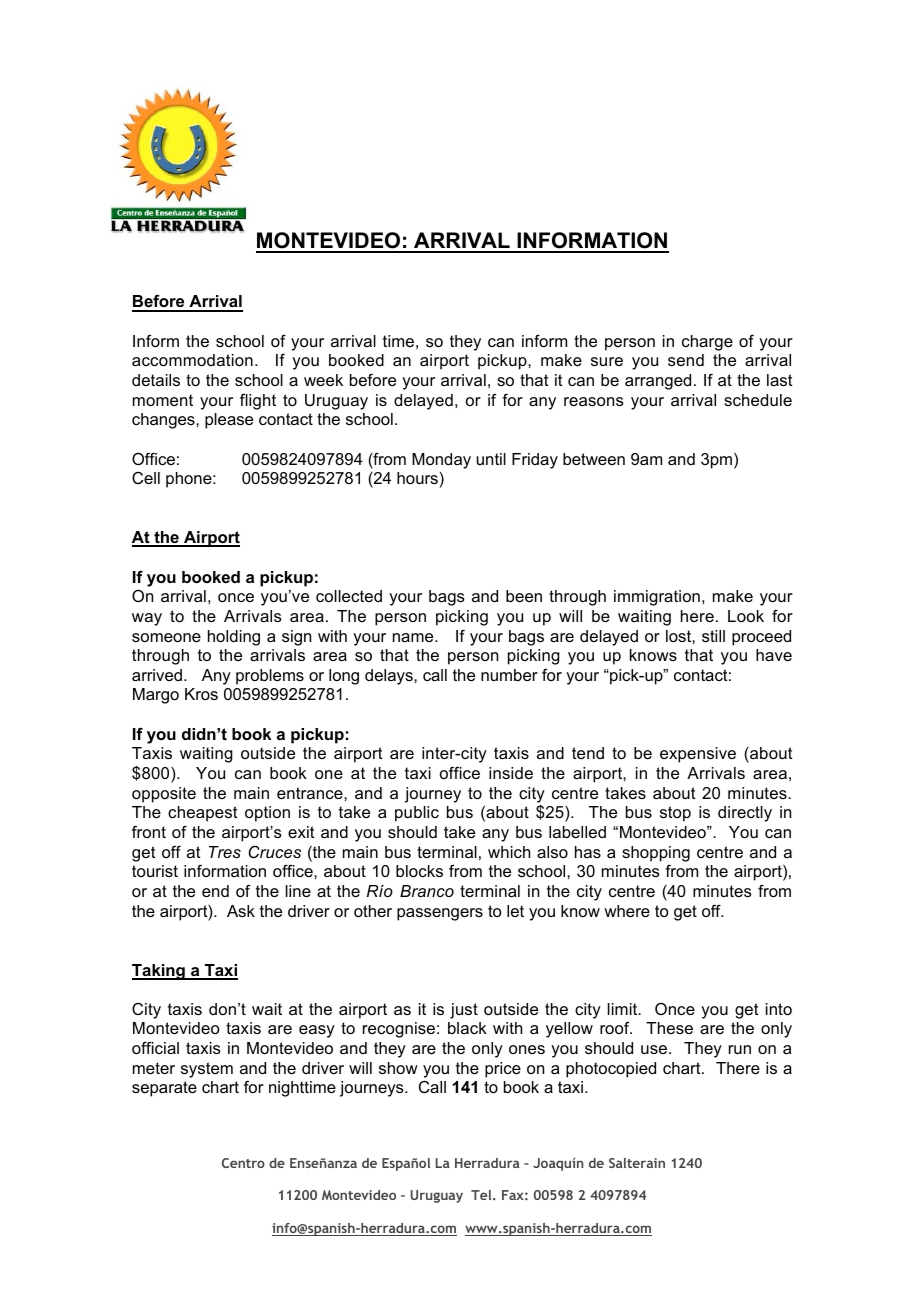 This screenshot has width=924, height=1308. What do you see at coordinates (243, 1163) in the screenshot?
I see `Centro` at bounding box center [243, 1163].
